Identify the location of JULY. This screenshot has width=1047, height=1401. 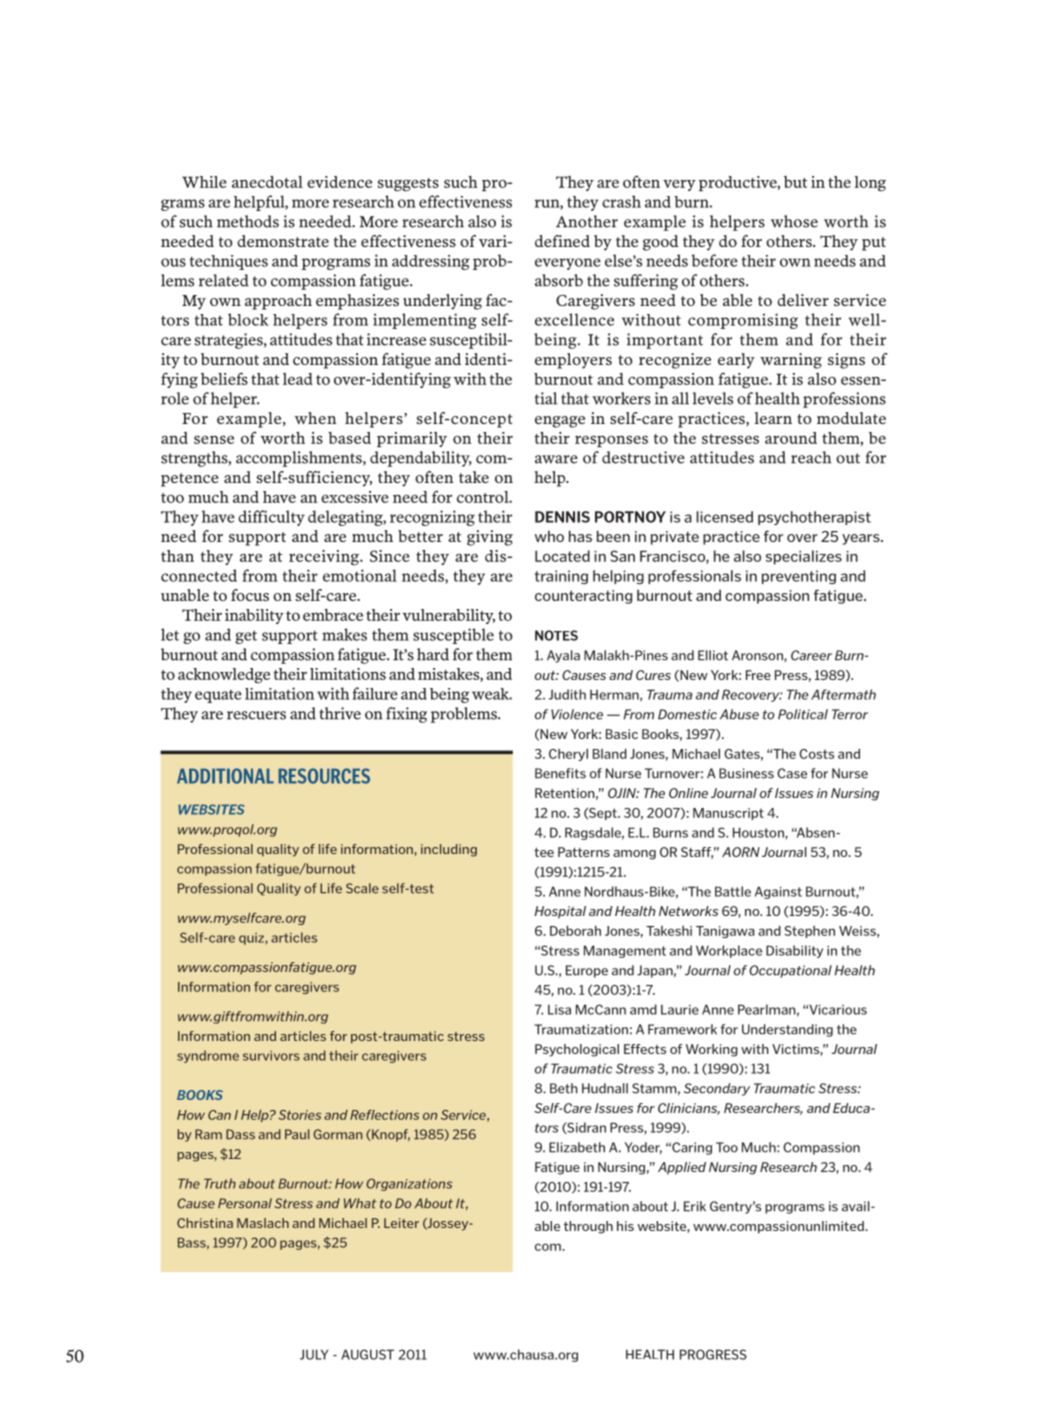
(314, 1354).
